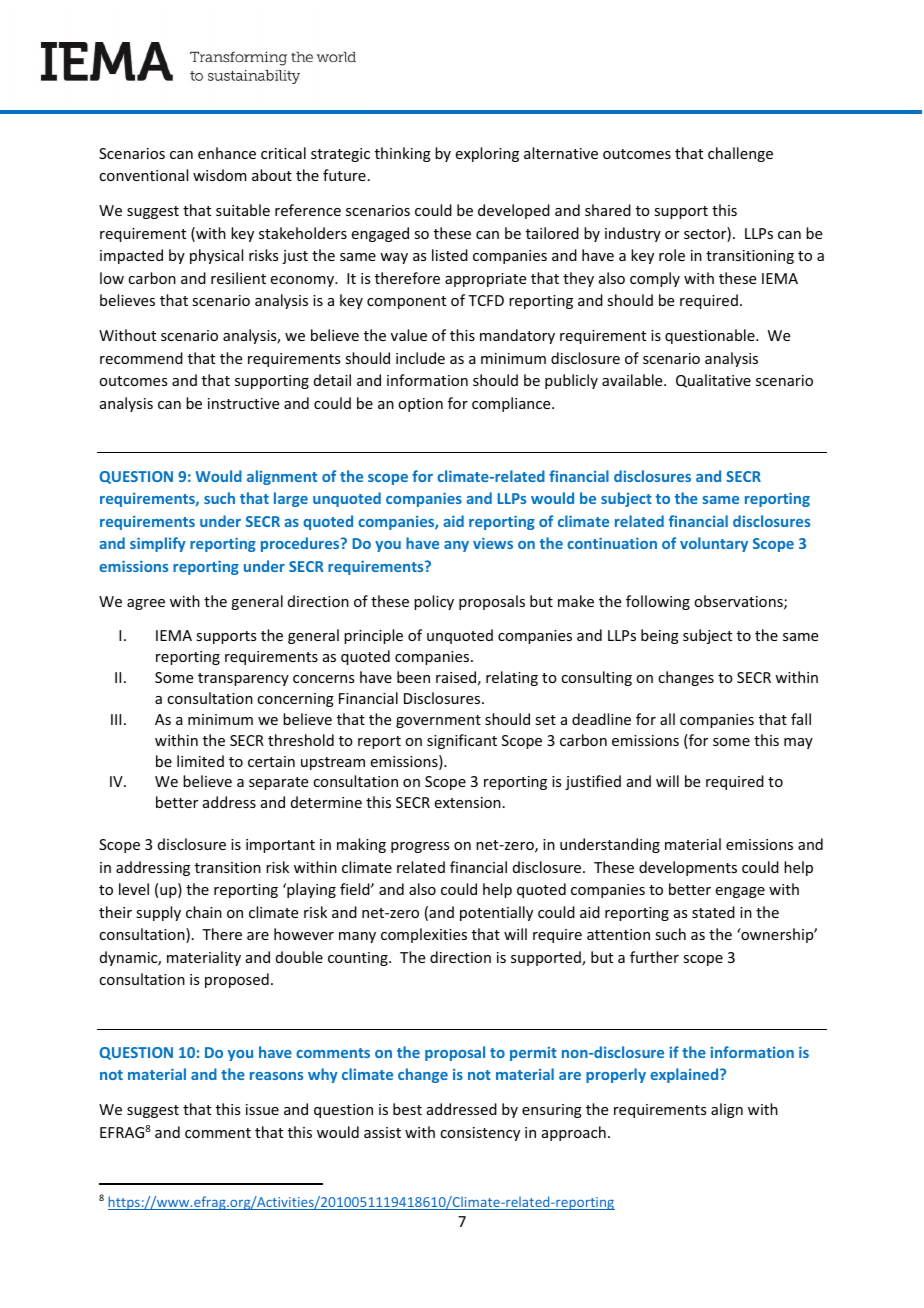 The width and height of the image is (924, 1308). Describe the element at coordinates (456, 677) in the image. I see `raised` at that location.
